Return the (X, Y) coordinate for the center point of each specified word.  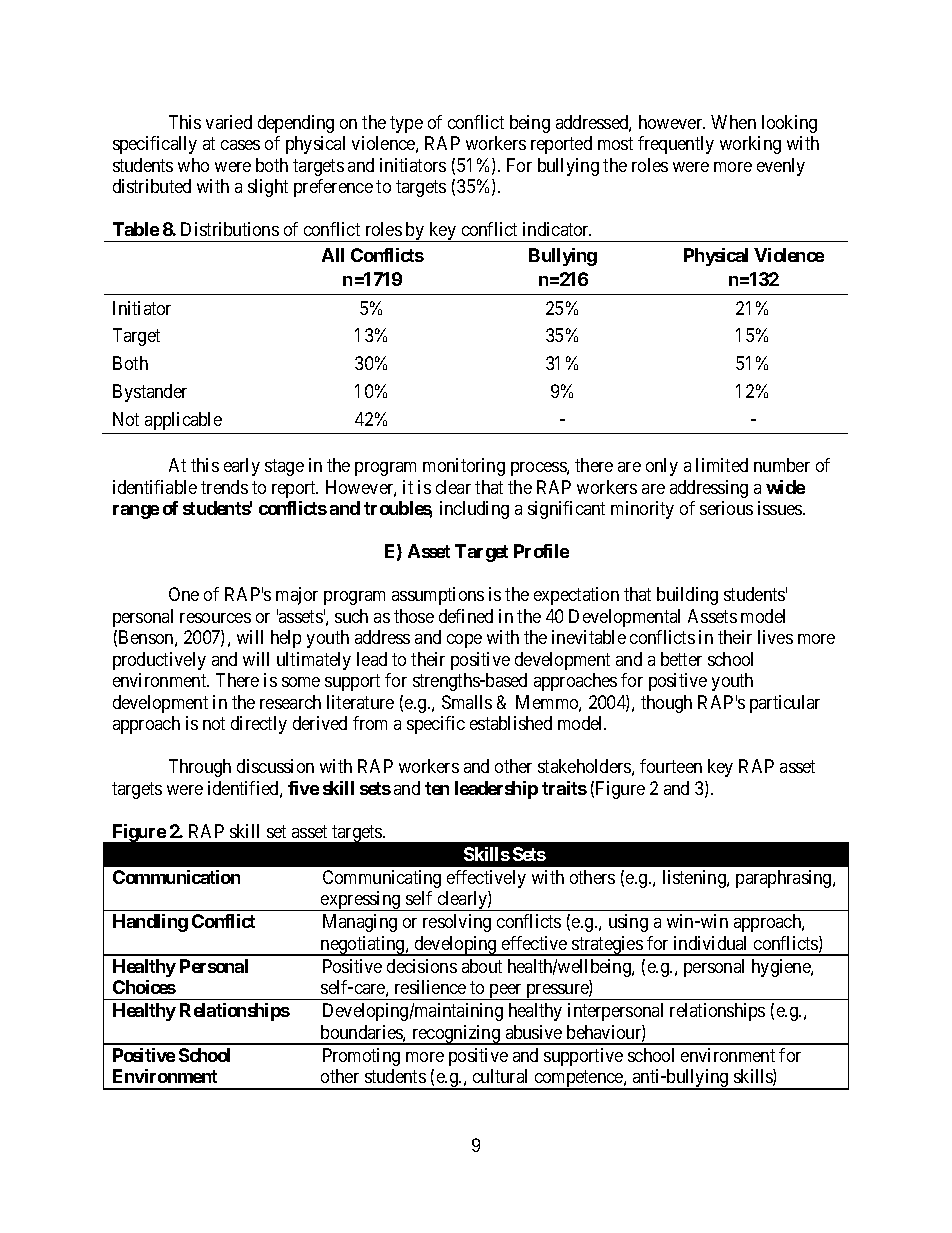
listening (695, 879)
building (687, 596)
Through (200, 768)
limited (722, 465)
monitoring (464, 467)
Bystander (150, 393)
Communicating (382, 879)
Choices (144, 987)
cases (240, 145)
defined (466, 616)
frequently (676, 145)
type (406, 124)
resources (215, 618)
